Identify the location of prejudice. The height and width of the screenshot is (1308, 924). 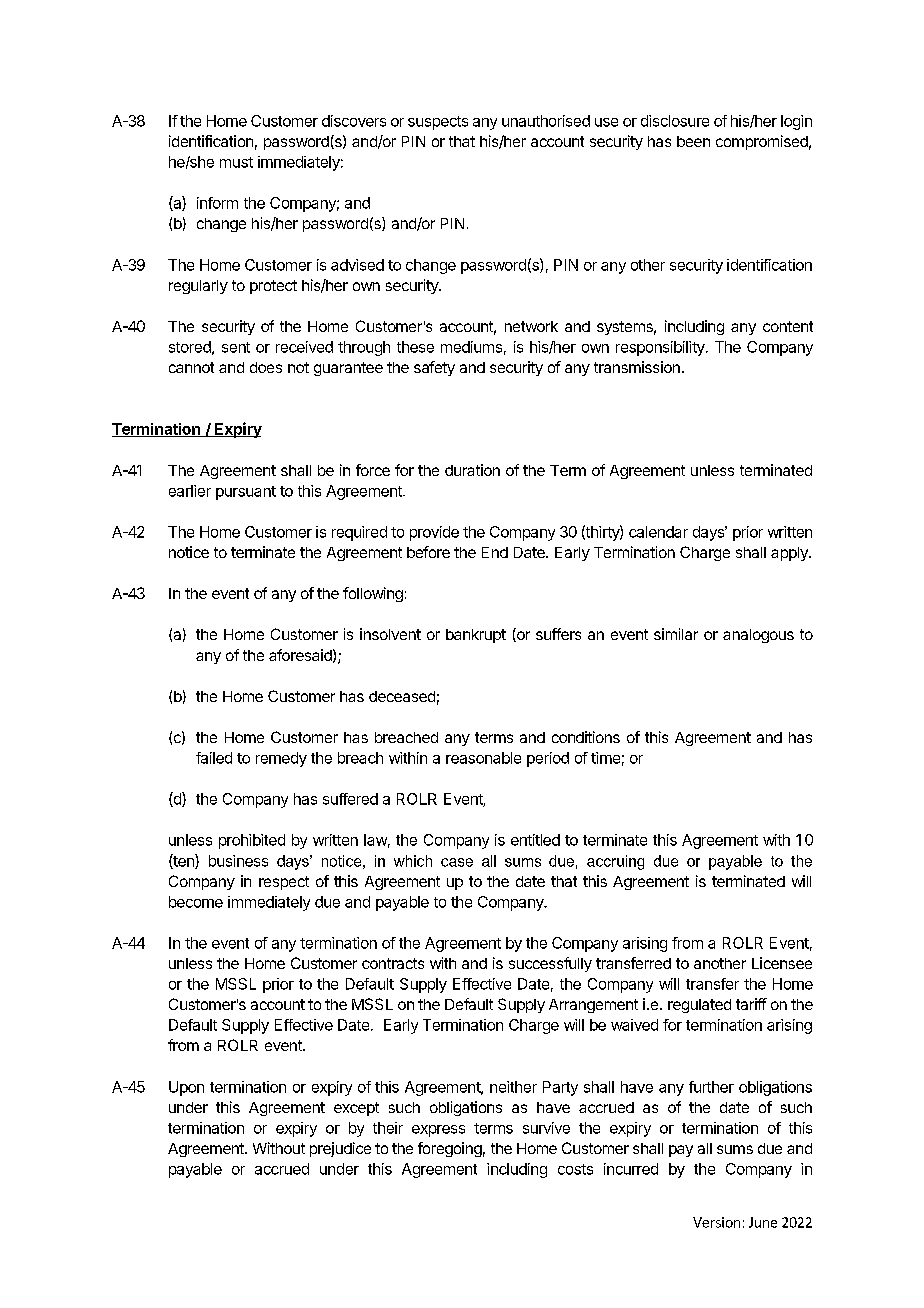
(340, 1149).
